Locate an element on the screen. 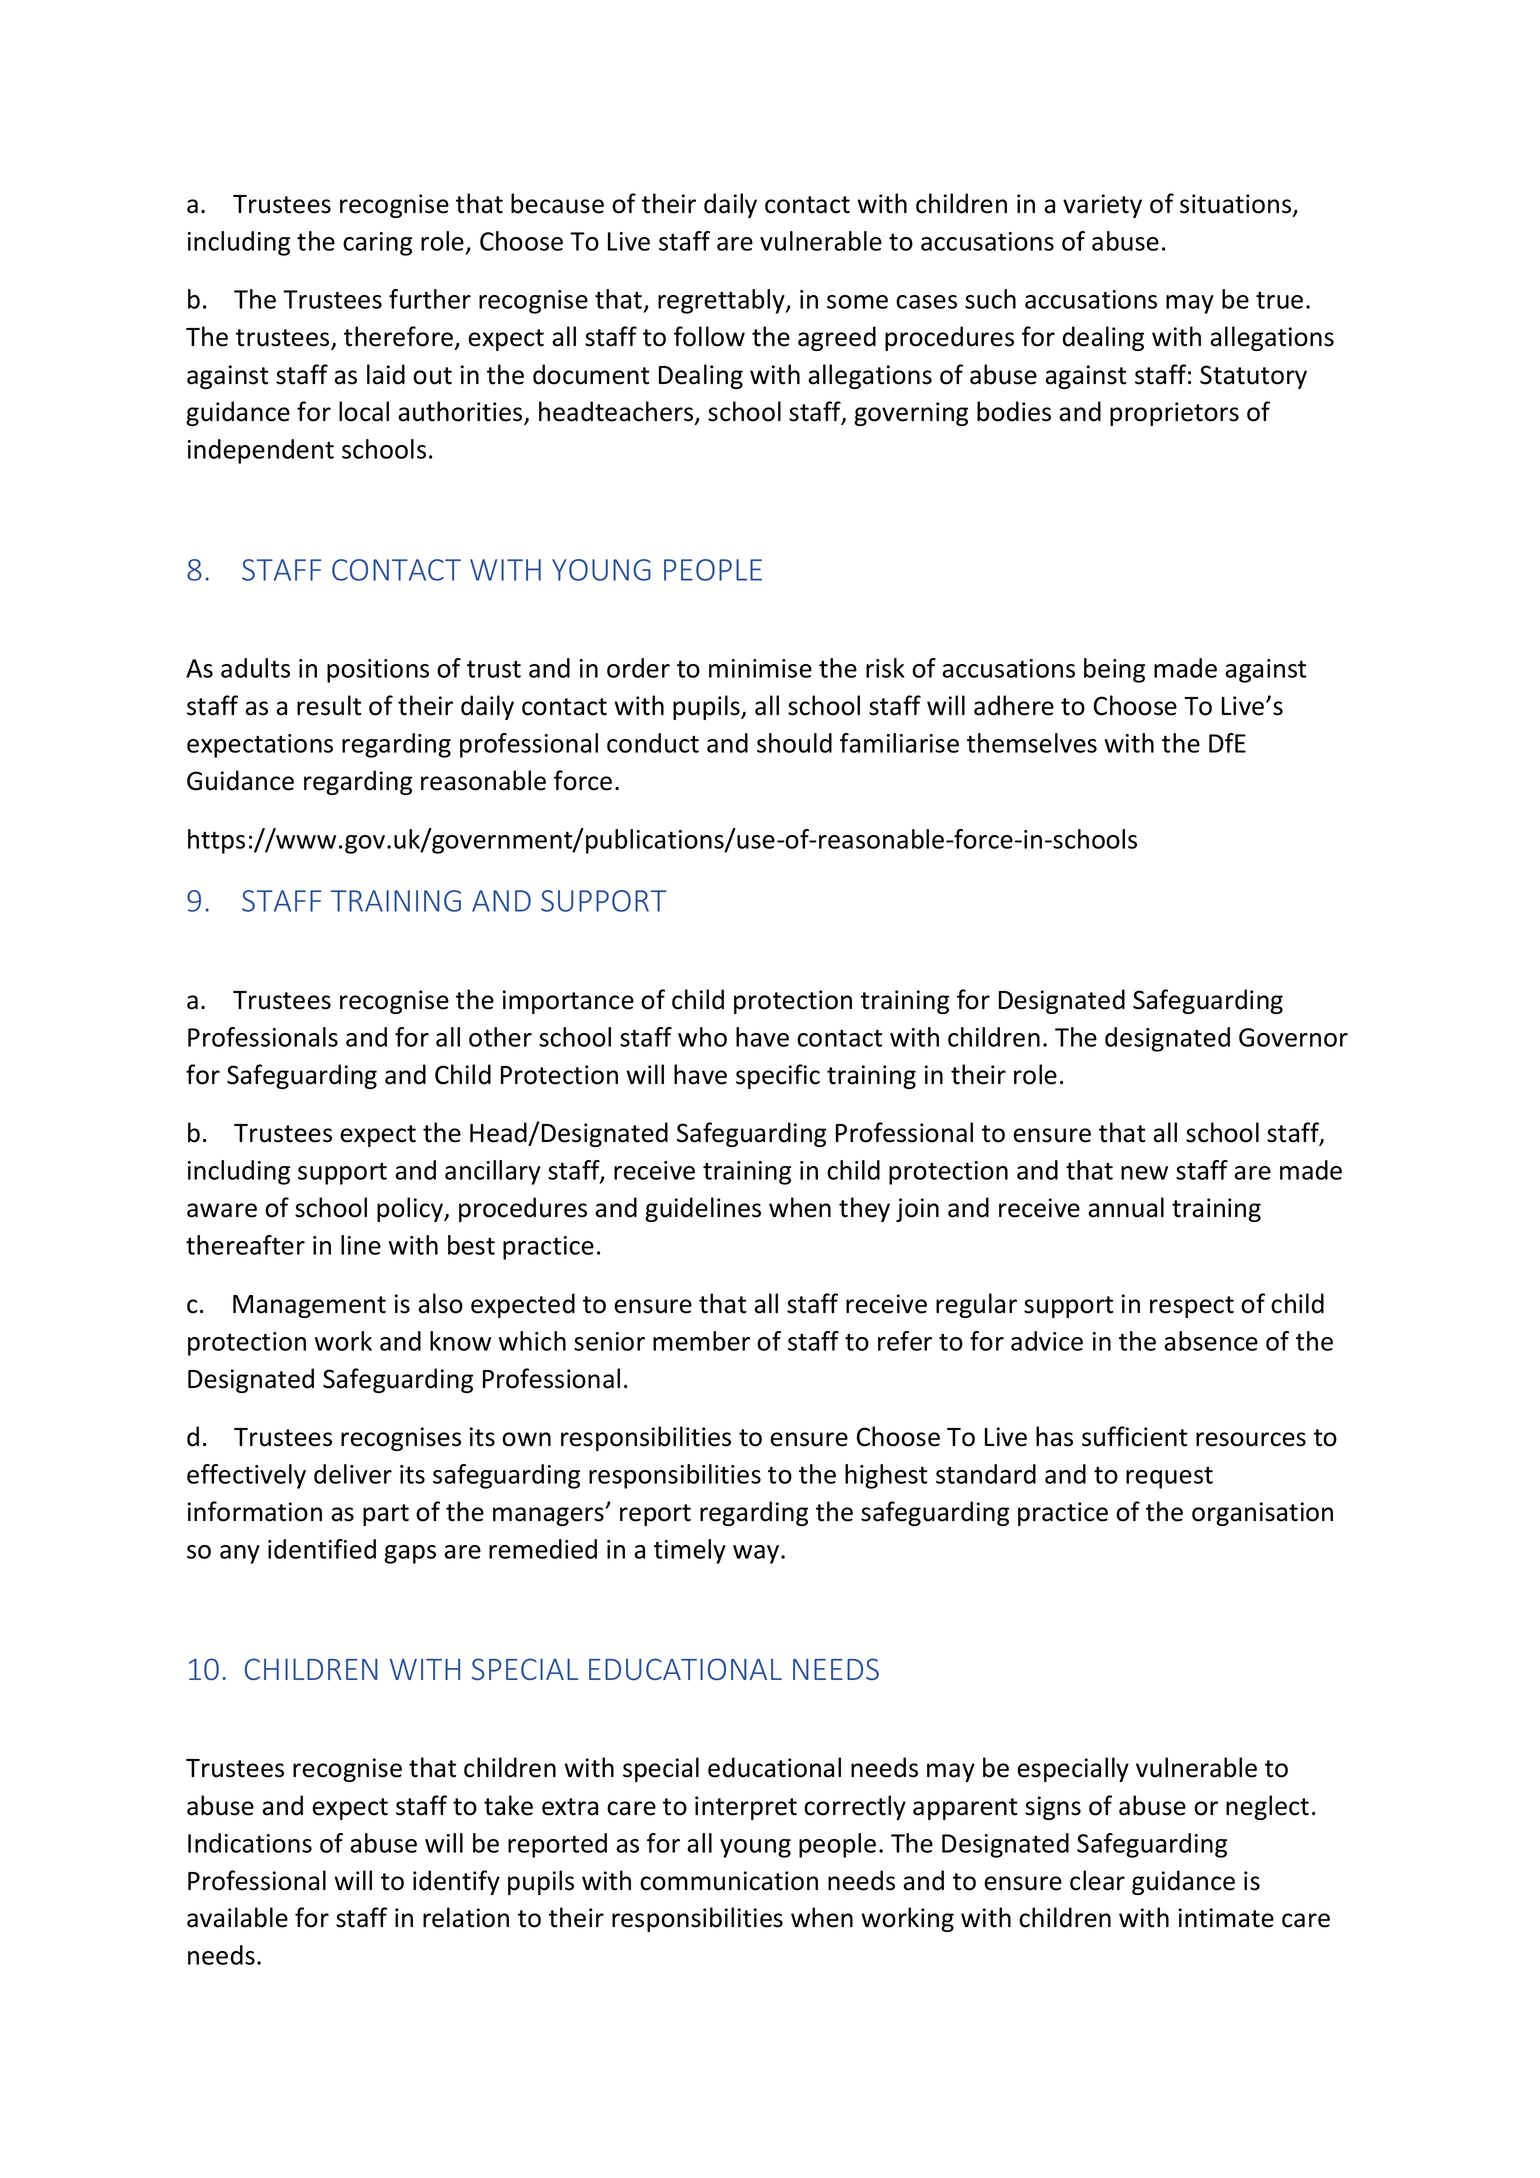  Management is located at coordinates (309, 1306).
